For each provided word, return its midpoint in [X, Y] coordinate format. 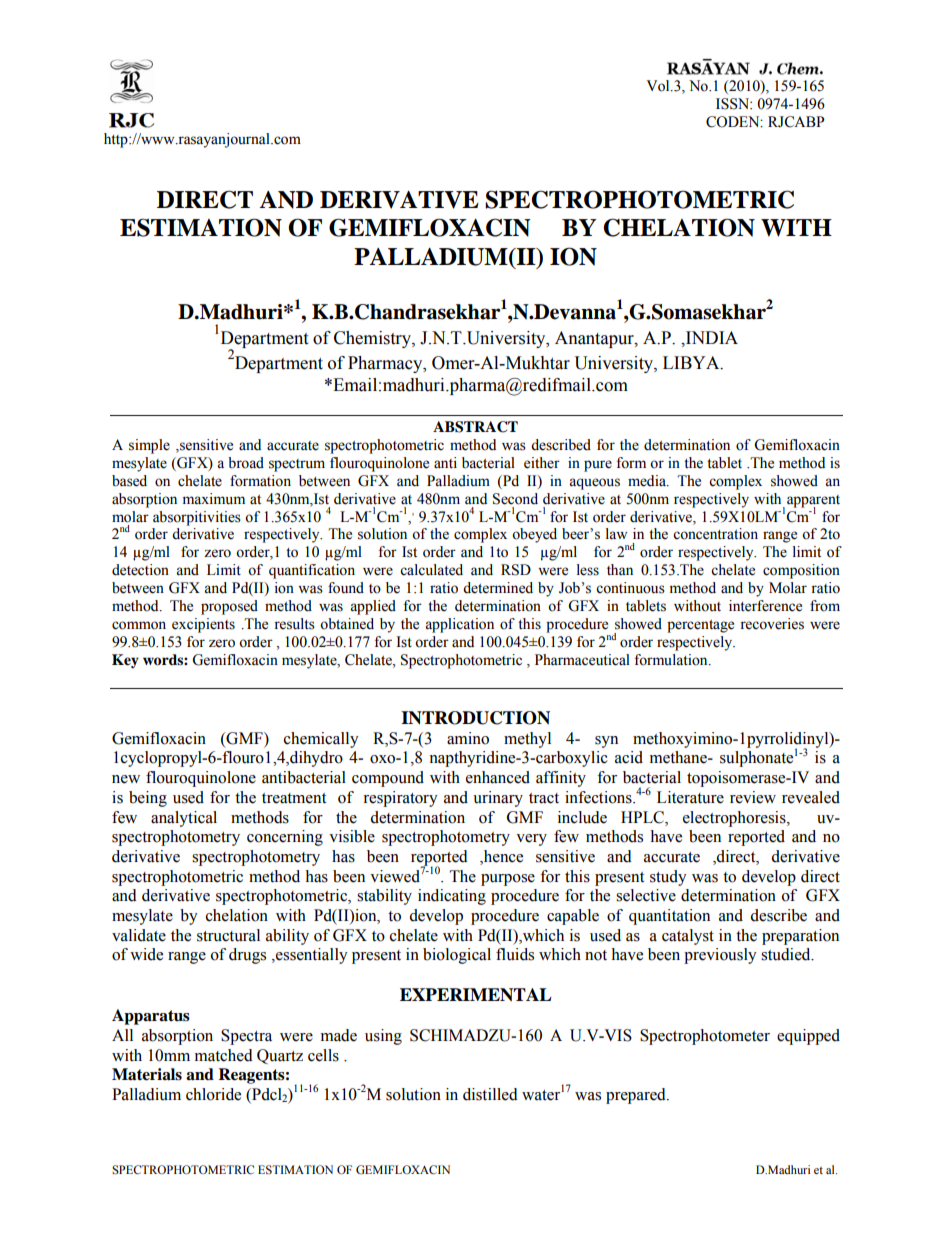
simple [149, 446]
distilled [490, 1094]
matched [224, 1055]
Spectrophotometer [705, 1037]
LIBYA [692, 363]
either [542, 463]
